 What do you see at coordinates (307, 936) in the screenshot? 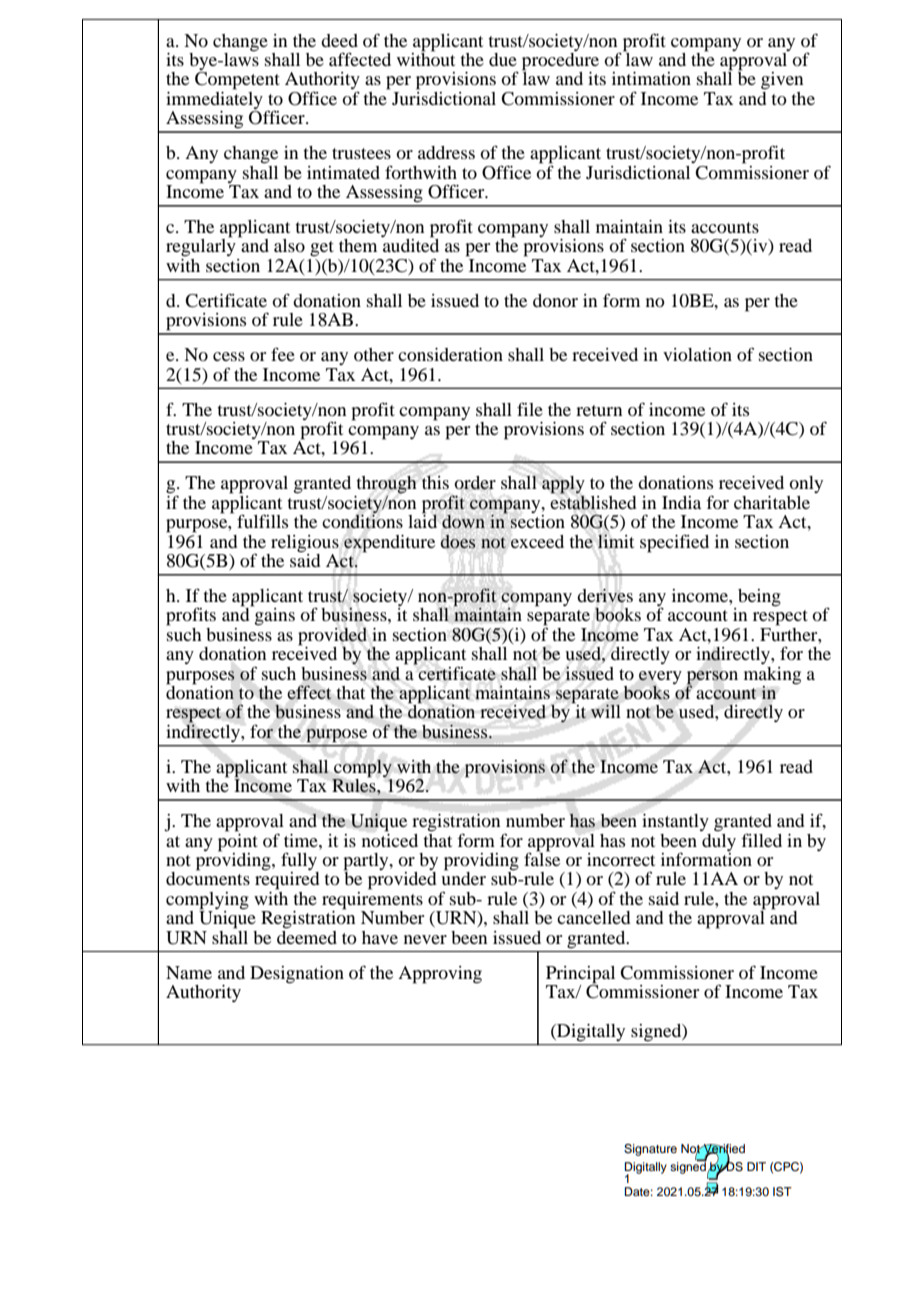
I see `deemed` at bounding box center [307, 936].
